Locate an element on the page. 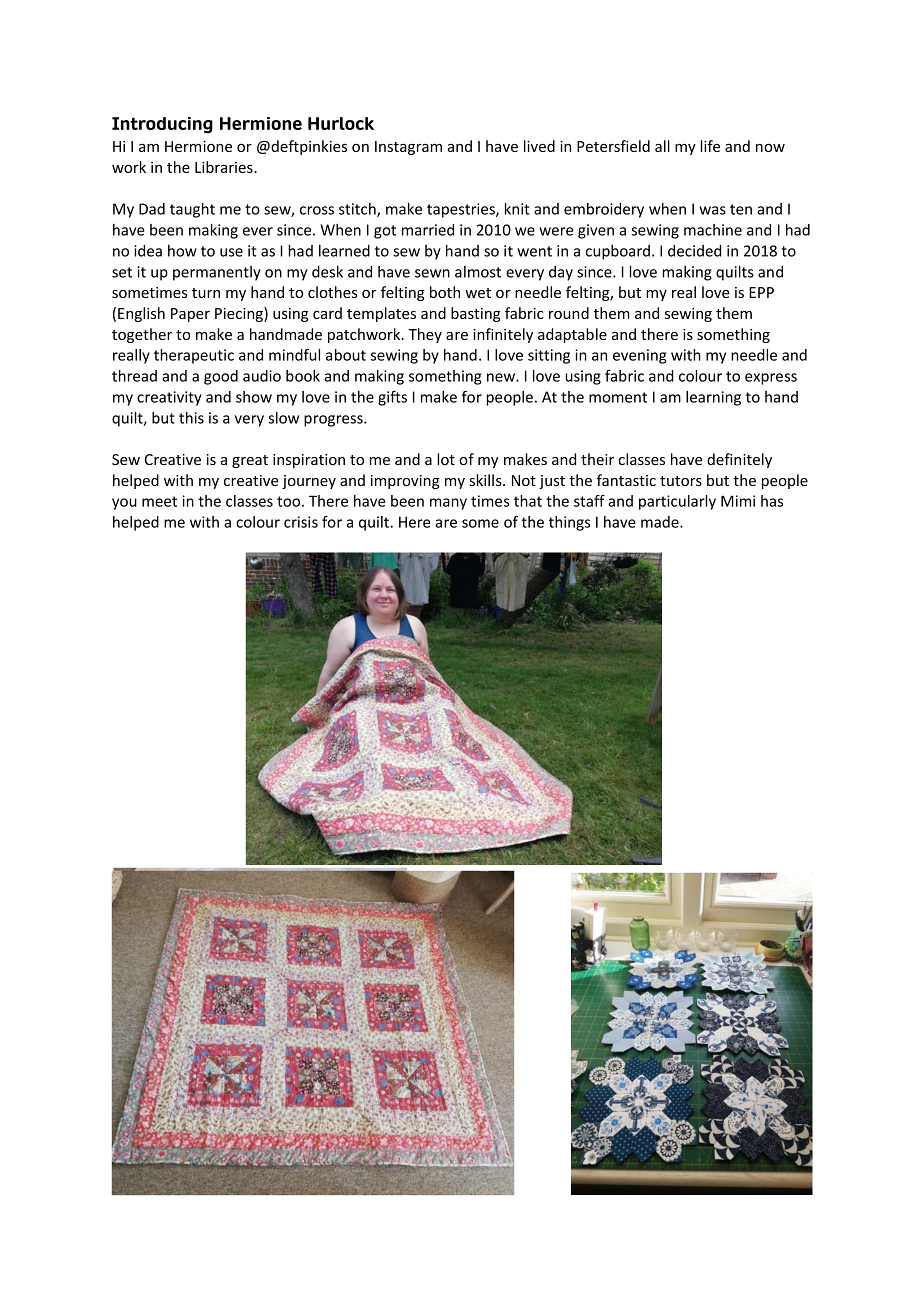  gifts is located at coordinates (392, 398).
